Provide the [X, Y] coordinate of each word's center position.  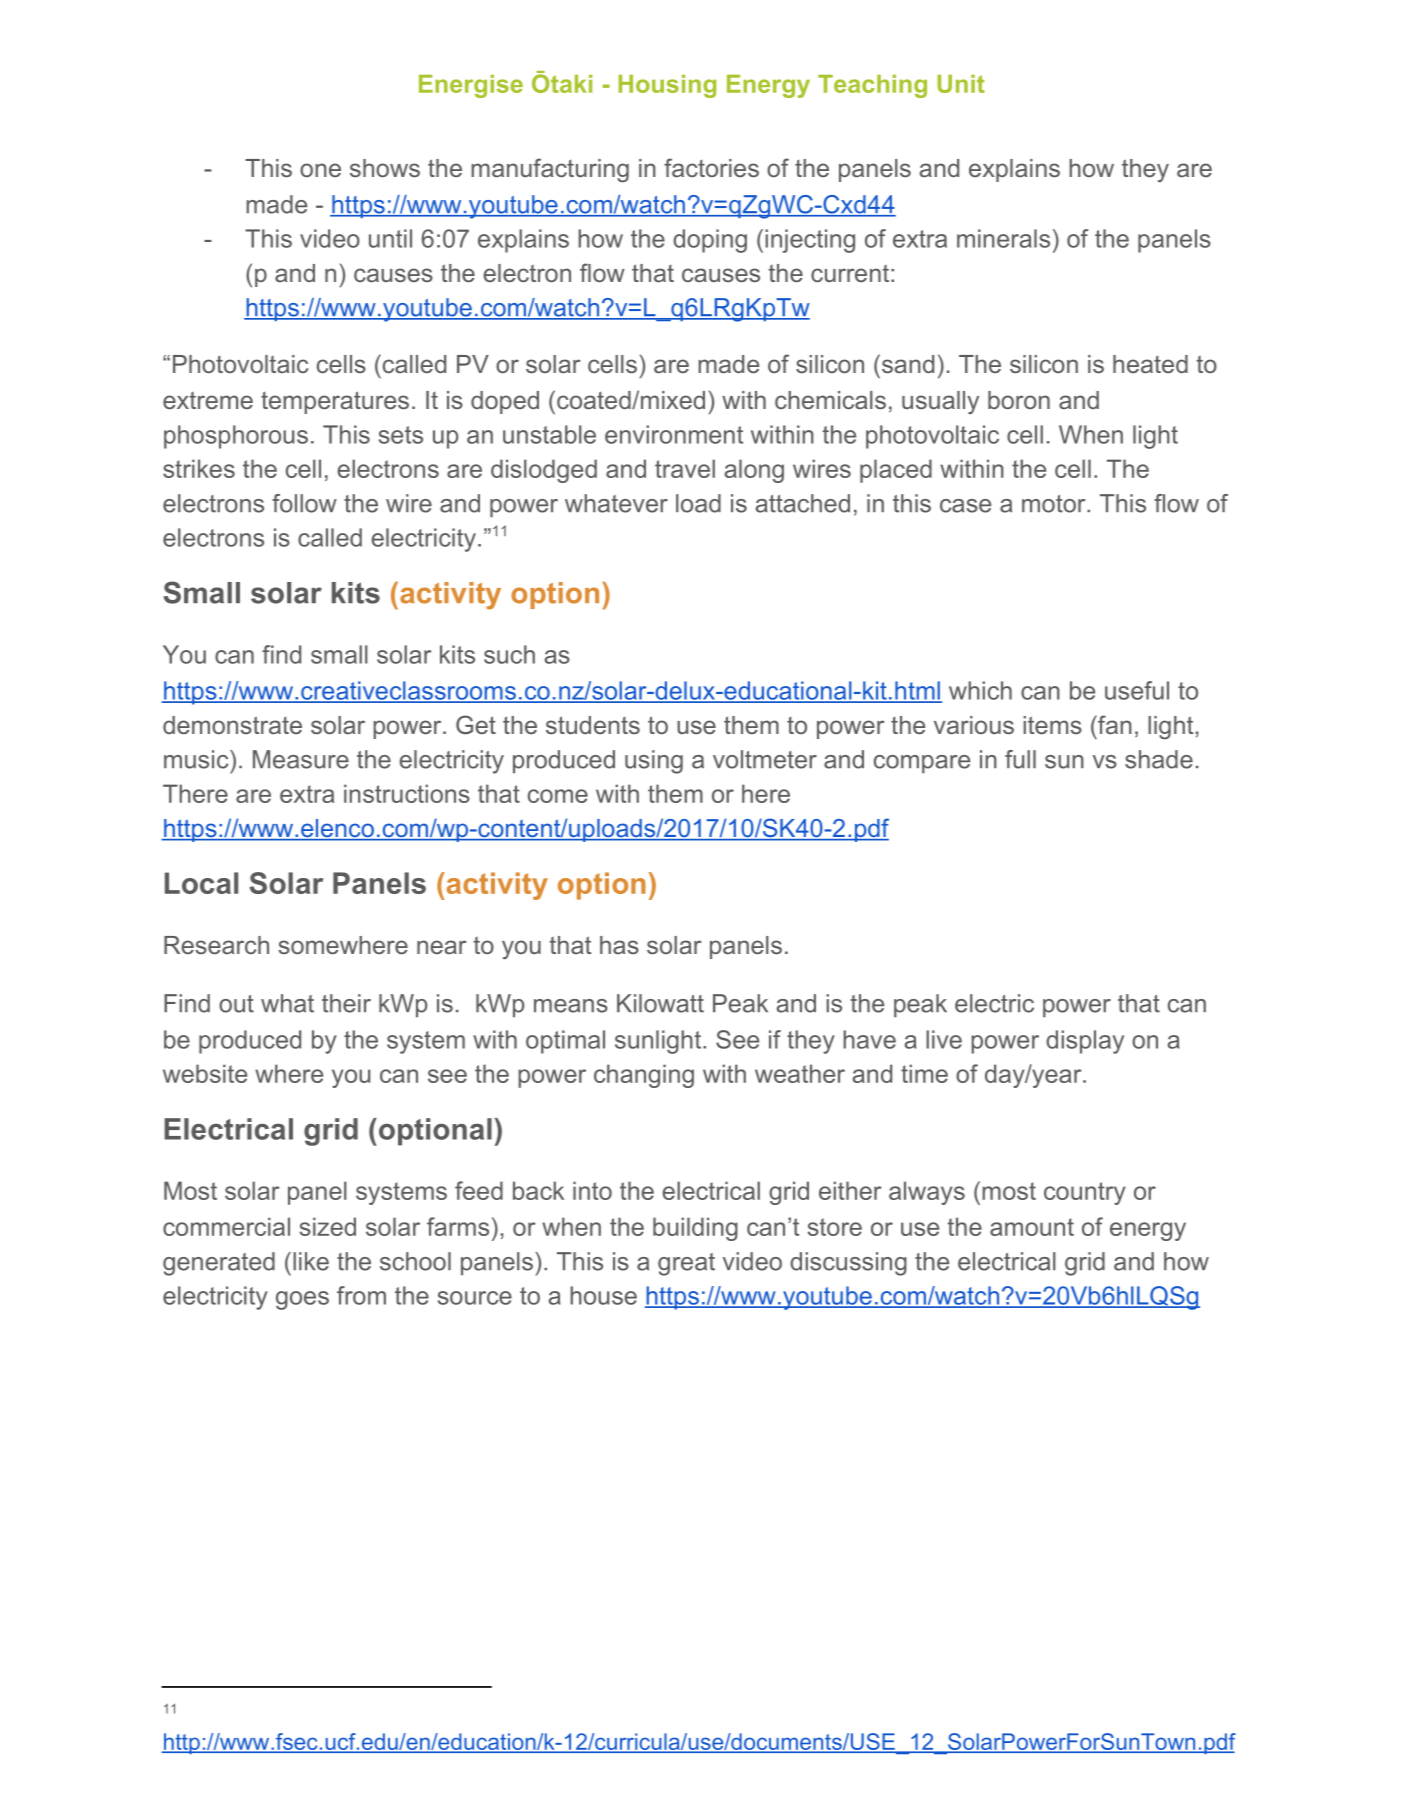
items [1052, 725]
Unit [961, 84]
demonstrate [232, 725]
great [686, 1264]
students [593, 725]
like [311, 1261]
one [320, 170]
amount [1032, 1227]
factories [711, 167]
